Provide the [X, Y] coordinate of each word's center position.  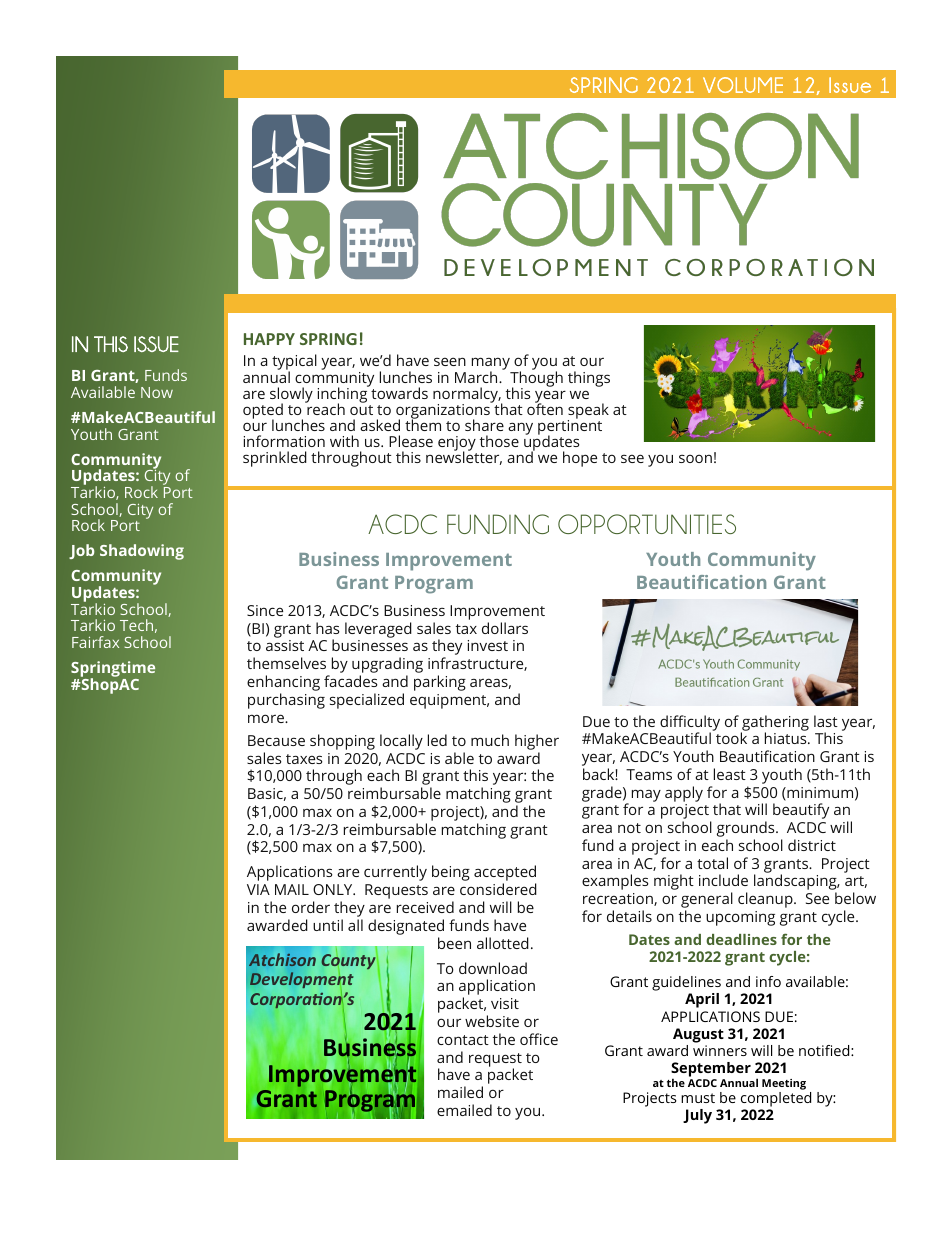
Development [301, 982]
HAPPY [269, 339]
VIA [258, 889]
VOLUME [743, 85]
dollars [505, 628]
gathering [775, 724]
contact [463, 1040]
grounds [747, 830]
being [451, 873]
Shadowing [142, 552]
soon [695, 458]
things [589, 379]
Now [157, 392]
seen [450, 361]
